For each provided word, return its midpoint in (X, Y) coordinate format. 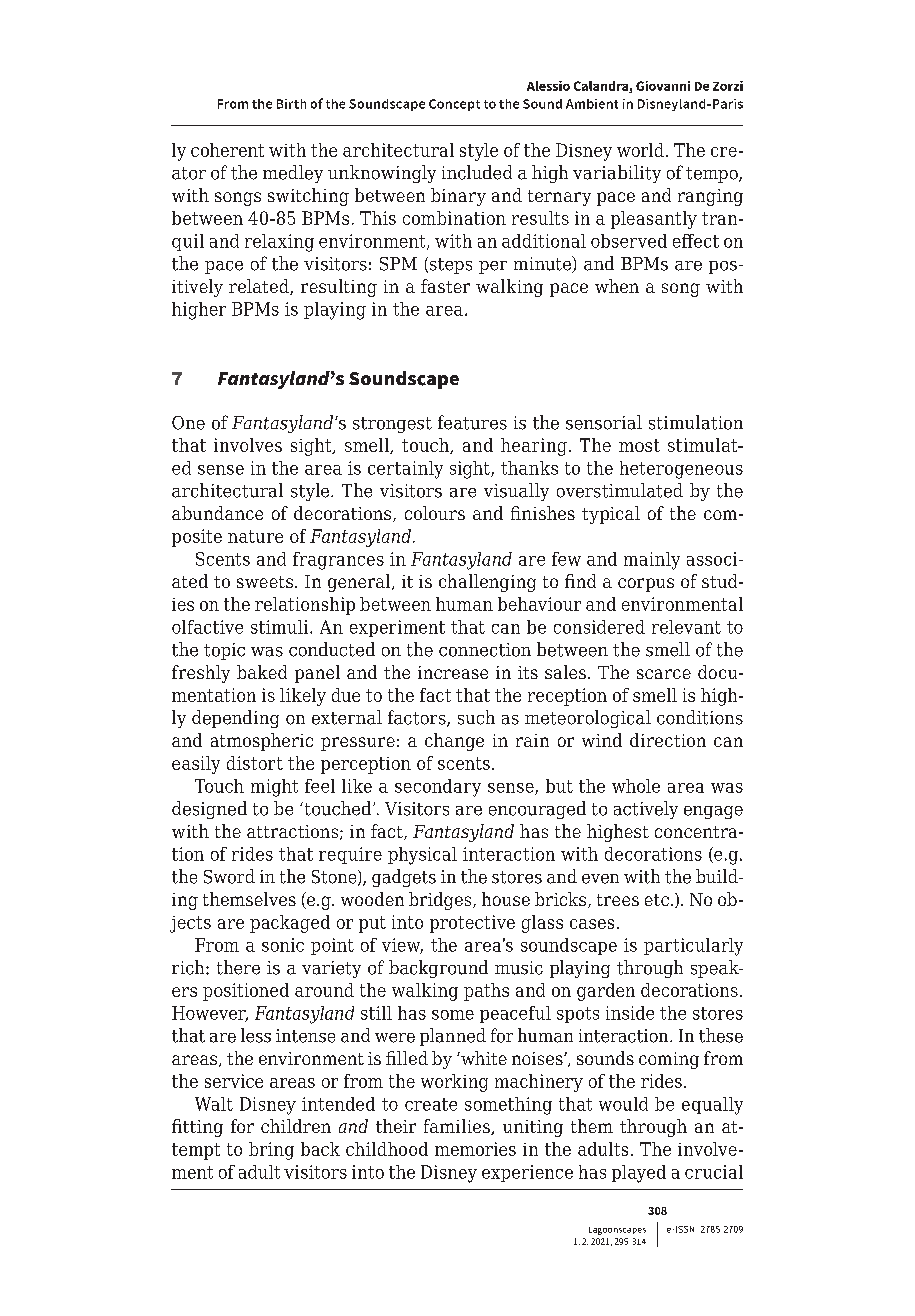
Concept (454, 105)
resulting (339, 288)
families (458, 1127)
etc (657, 900)
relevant (686, 627)
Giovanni (663, 86)
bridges (441, 901)
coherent (227, 150)
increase (453, 672)
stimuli (281, 627)
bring (271, 1151)
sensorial (604, 422)
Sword (229, 876)
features (472, 422)
